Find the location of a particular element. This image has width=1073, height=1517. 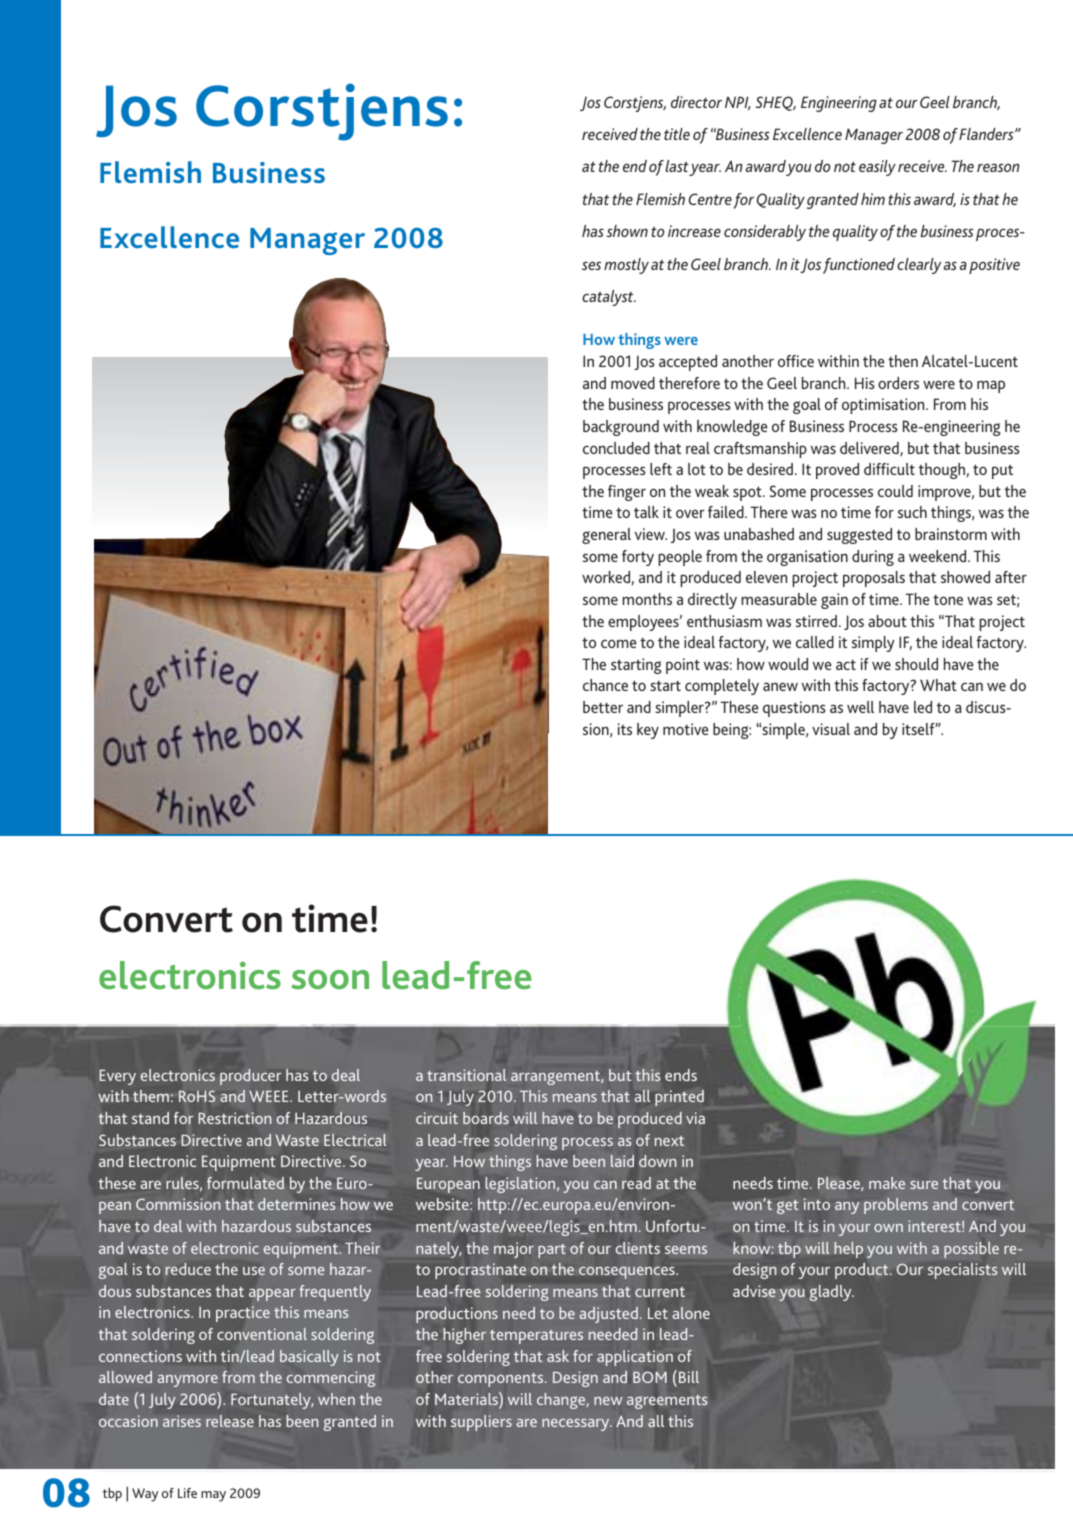

transitional is located at coordinates (466, 1075).
